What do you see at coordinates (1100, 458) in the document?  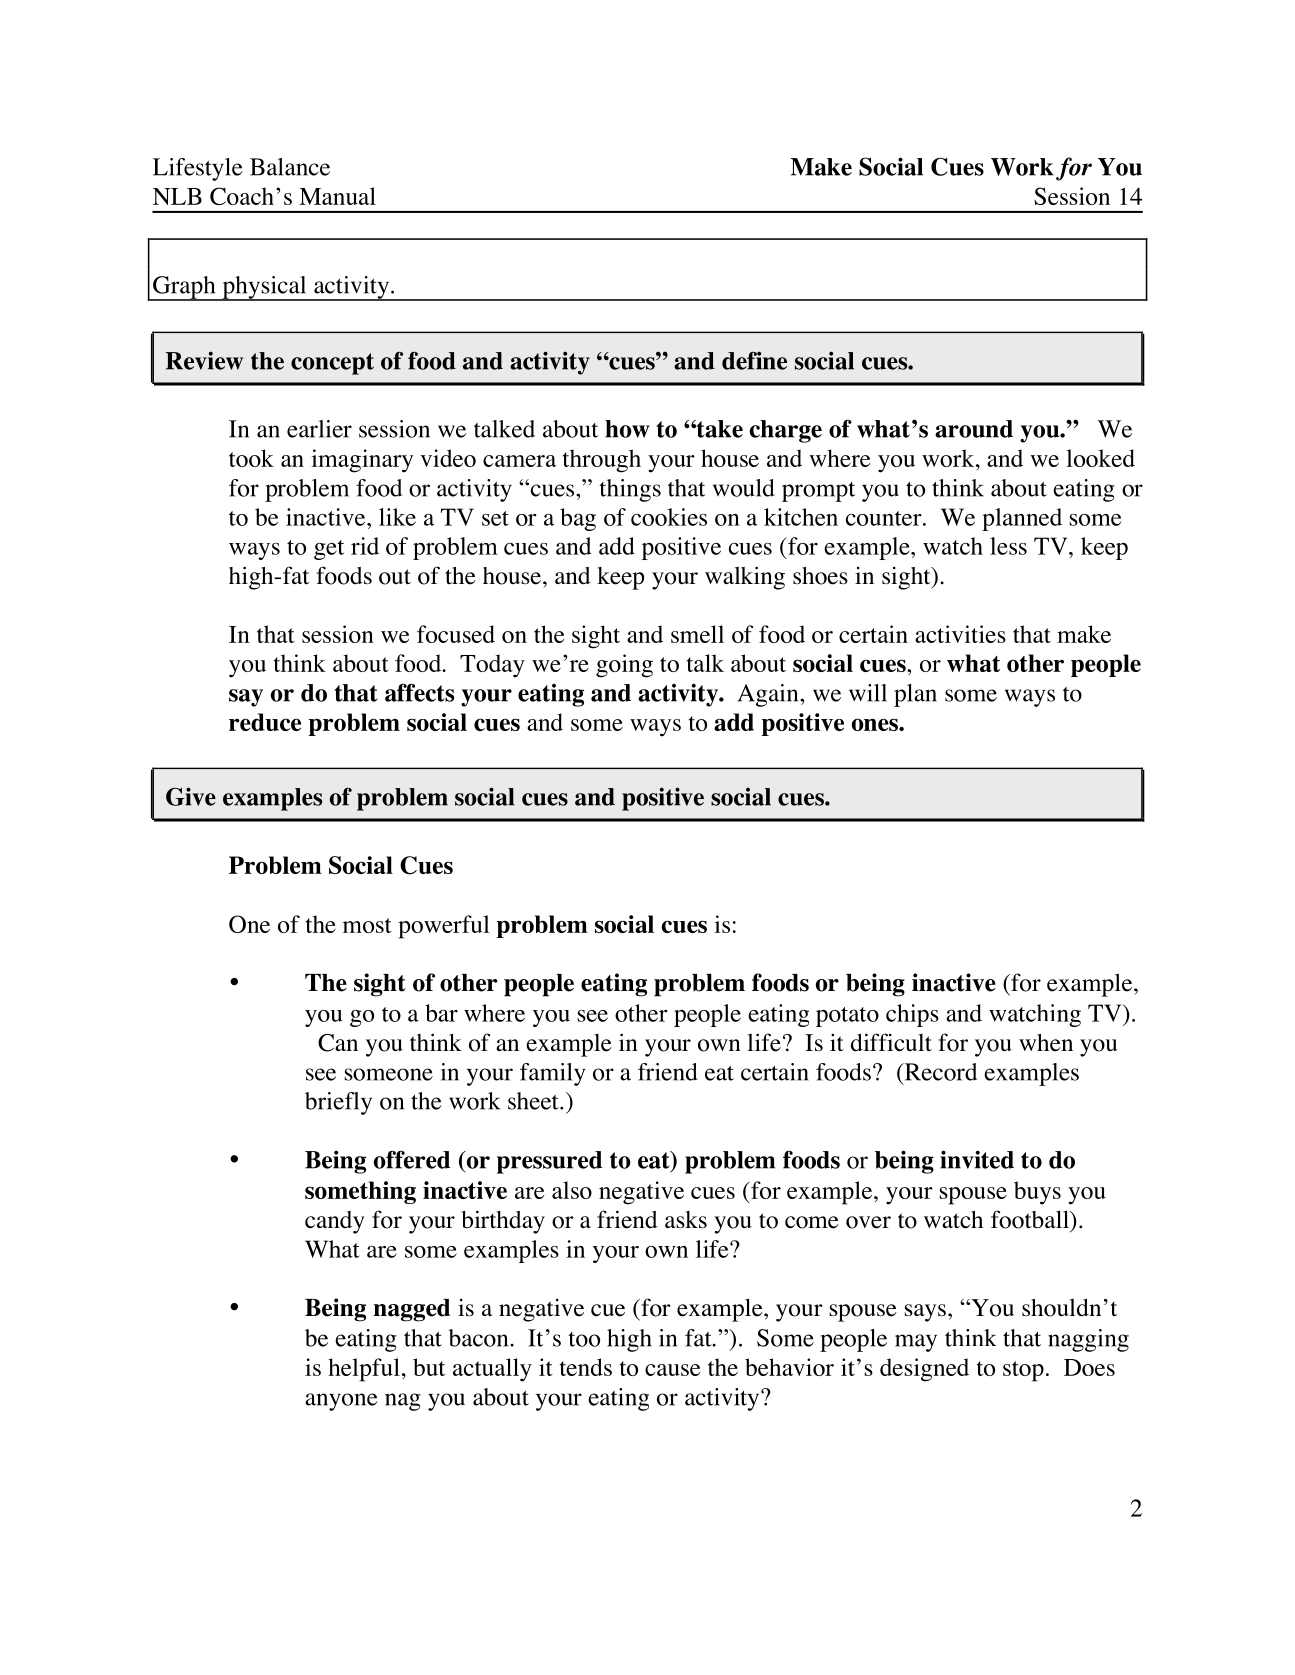 I see `looked` at bounding box center [1100, 458].
